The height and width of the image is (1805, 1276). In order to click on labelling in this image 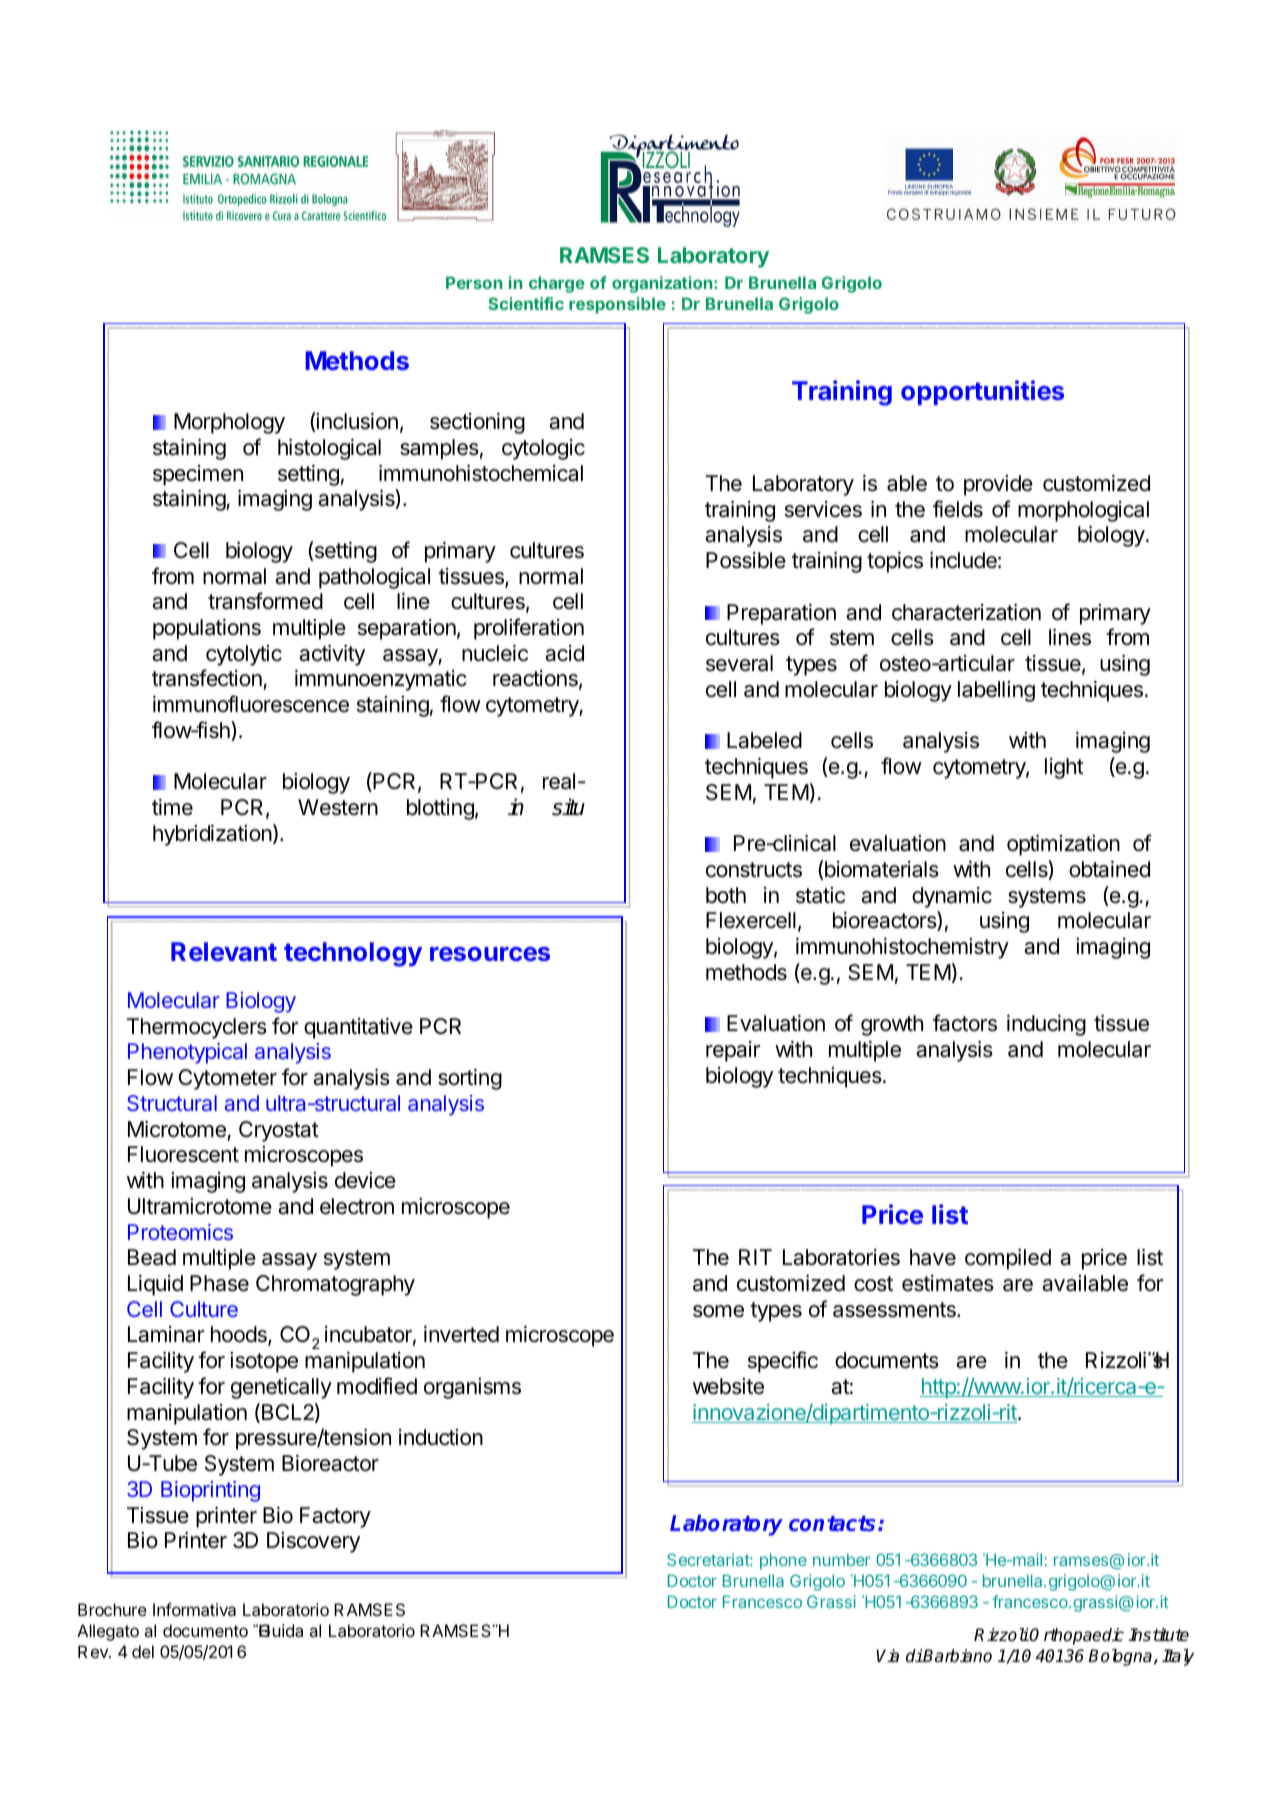, I will do `click(996, 691)`.
